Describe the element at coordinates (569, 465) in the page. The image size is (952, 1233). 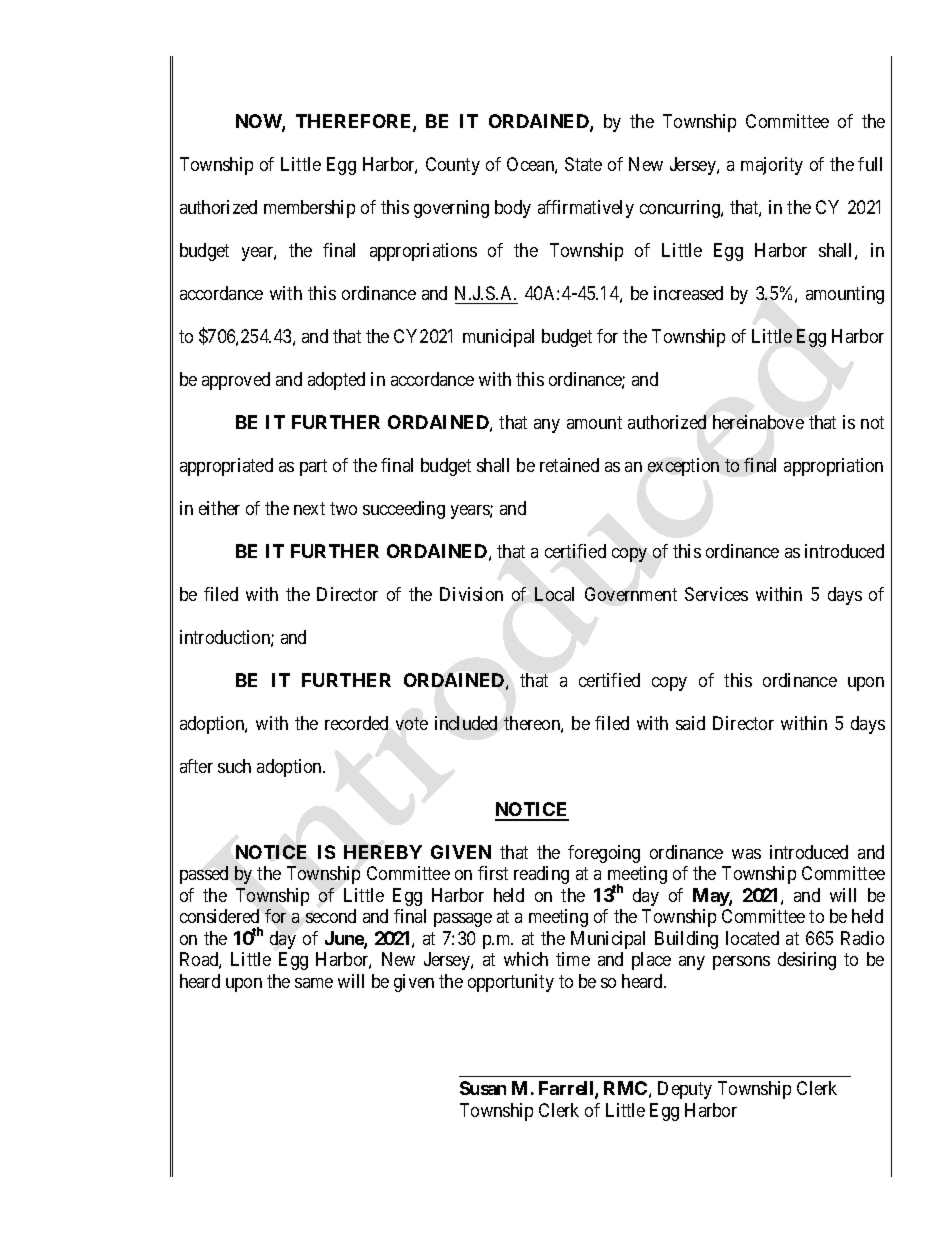
I see `retained` at that location.
